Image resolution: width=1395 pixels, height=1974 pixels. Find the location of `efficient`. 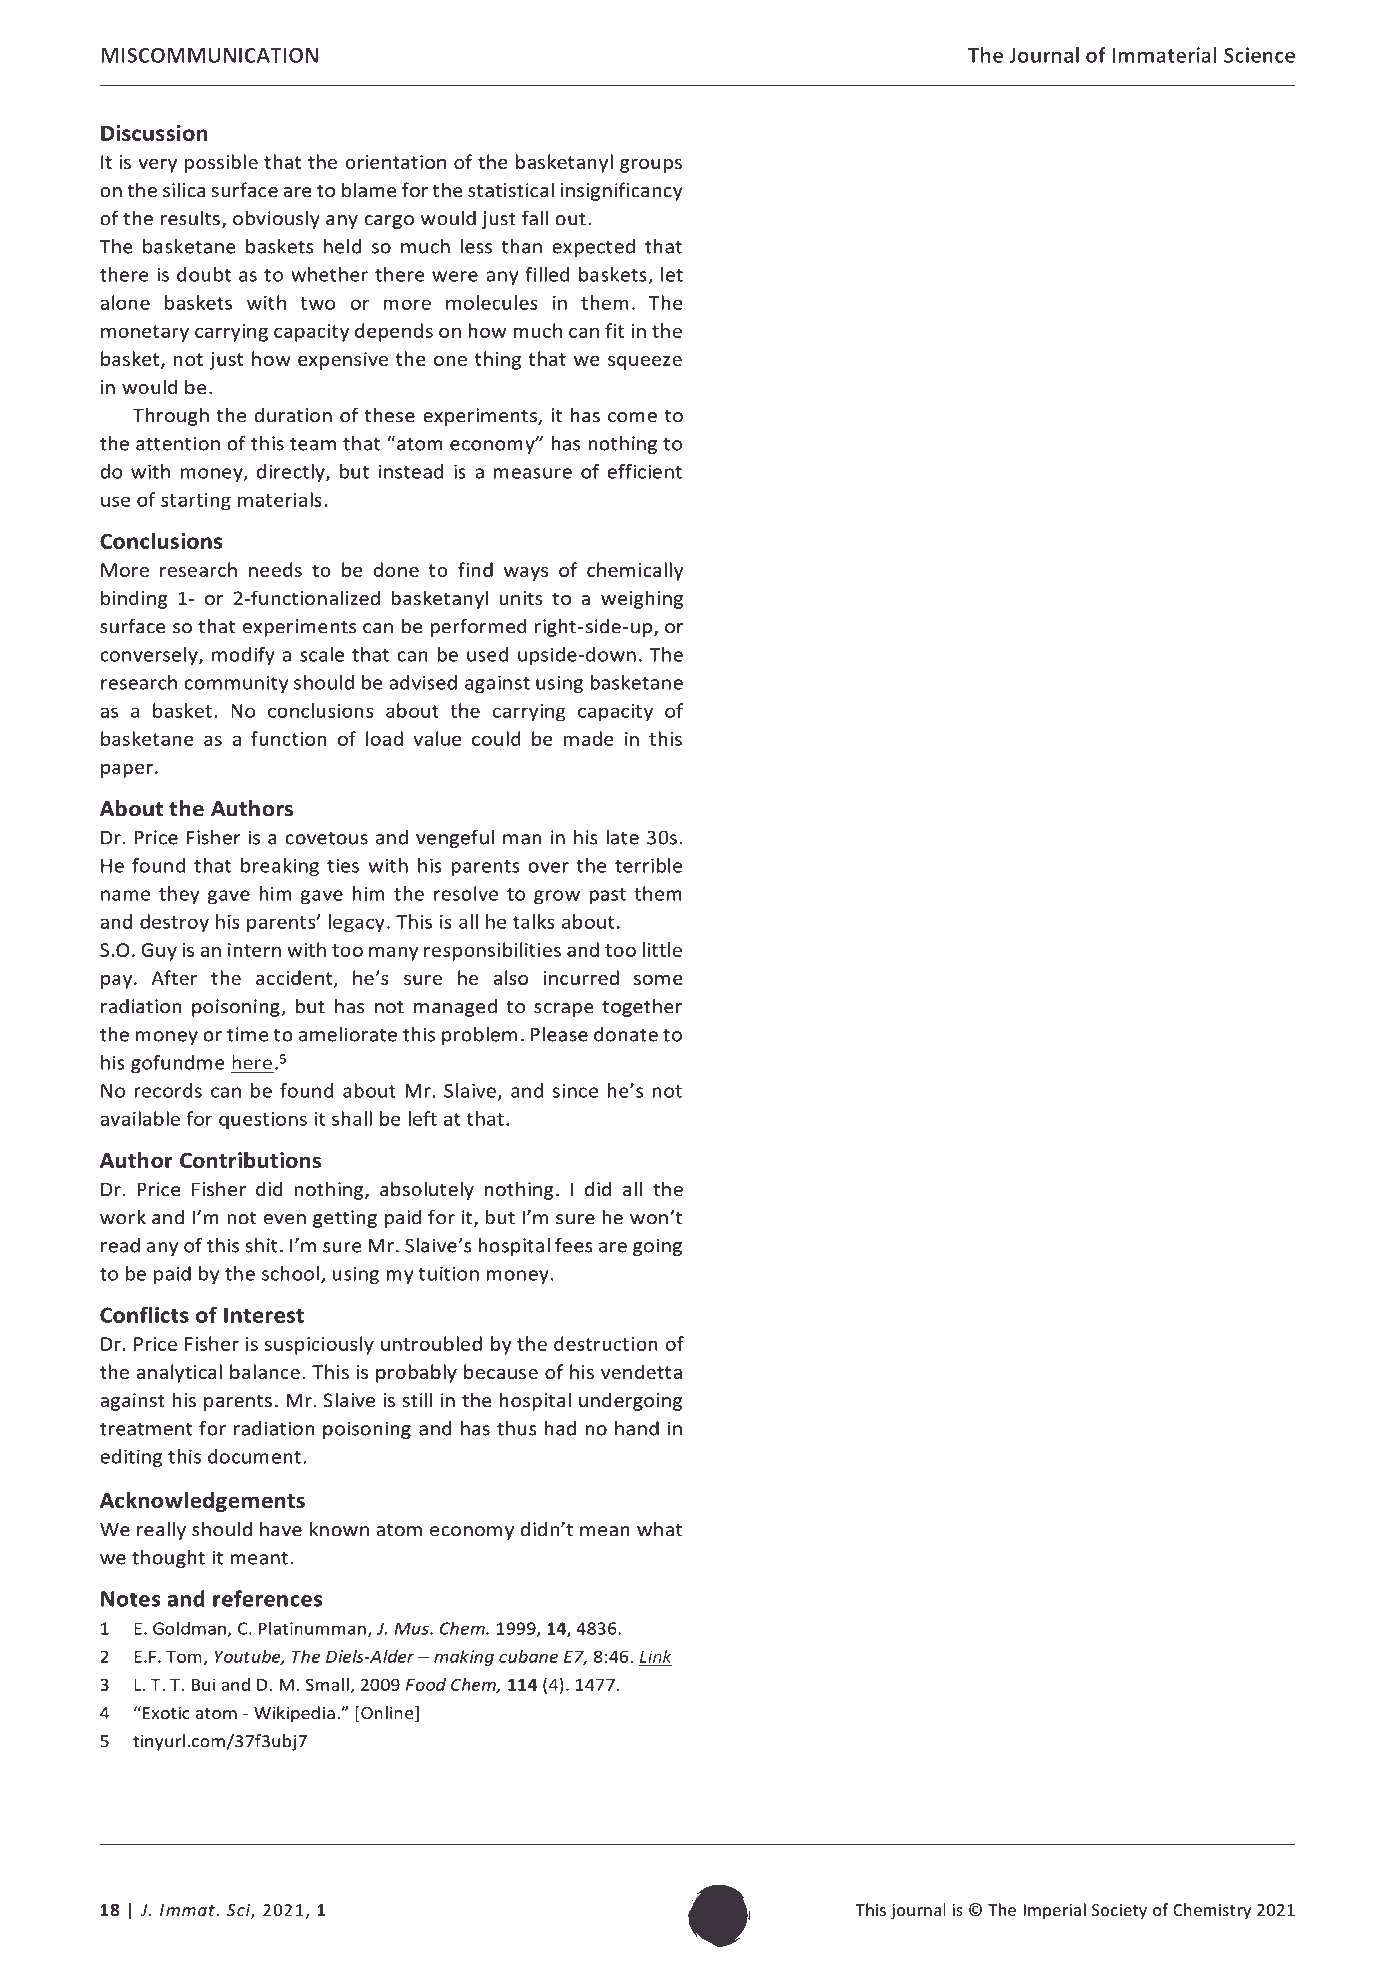

efficient is located at coordinates (644, 471).
